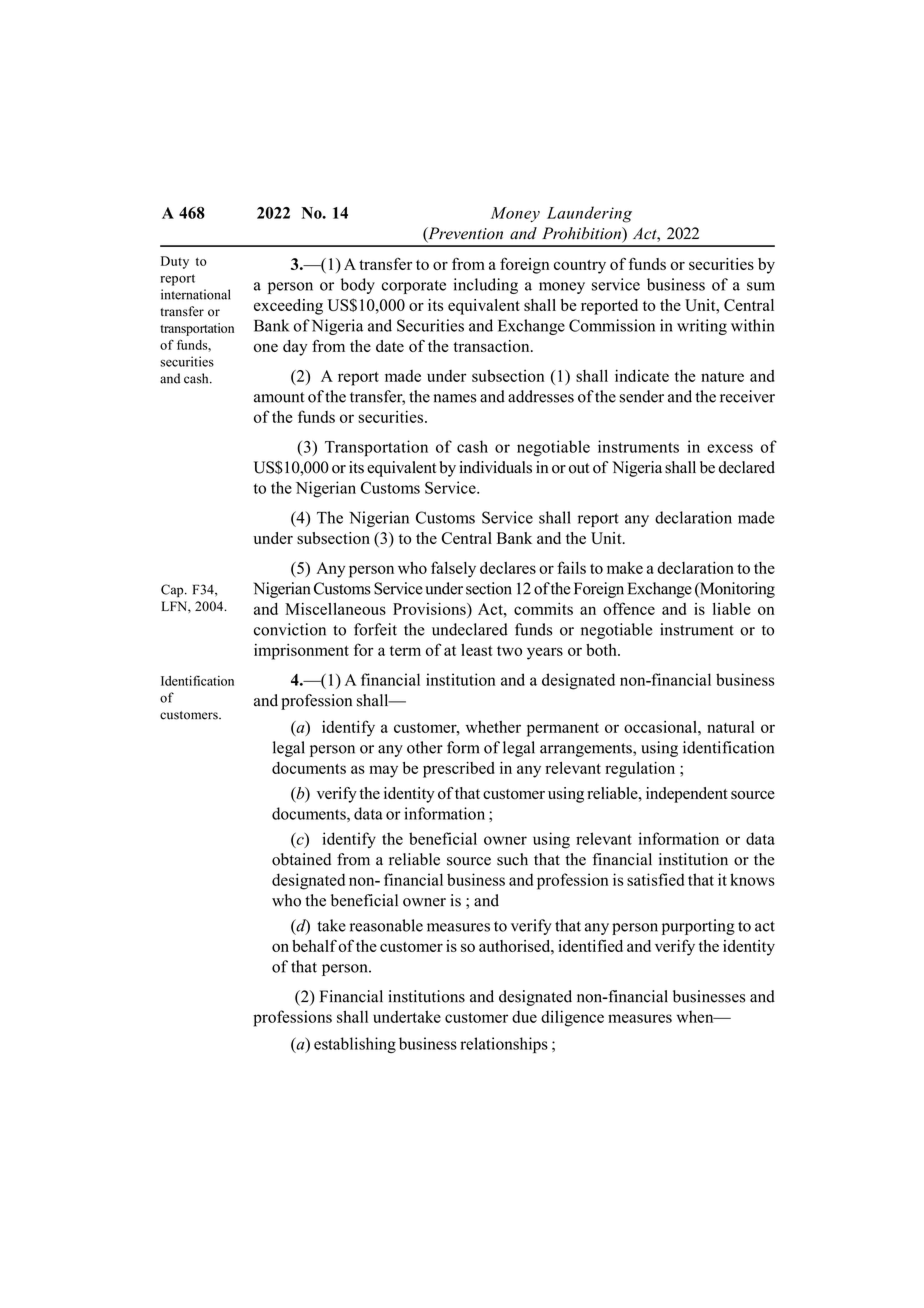 This screenshot has height=1308, width=924. What do you see at coordinates (477, 650) in the screenshot?
I see `least` at bounding box center [477, 650].
